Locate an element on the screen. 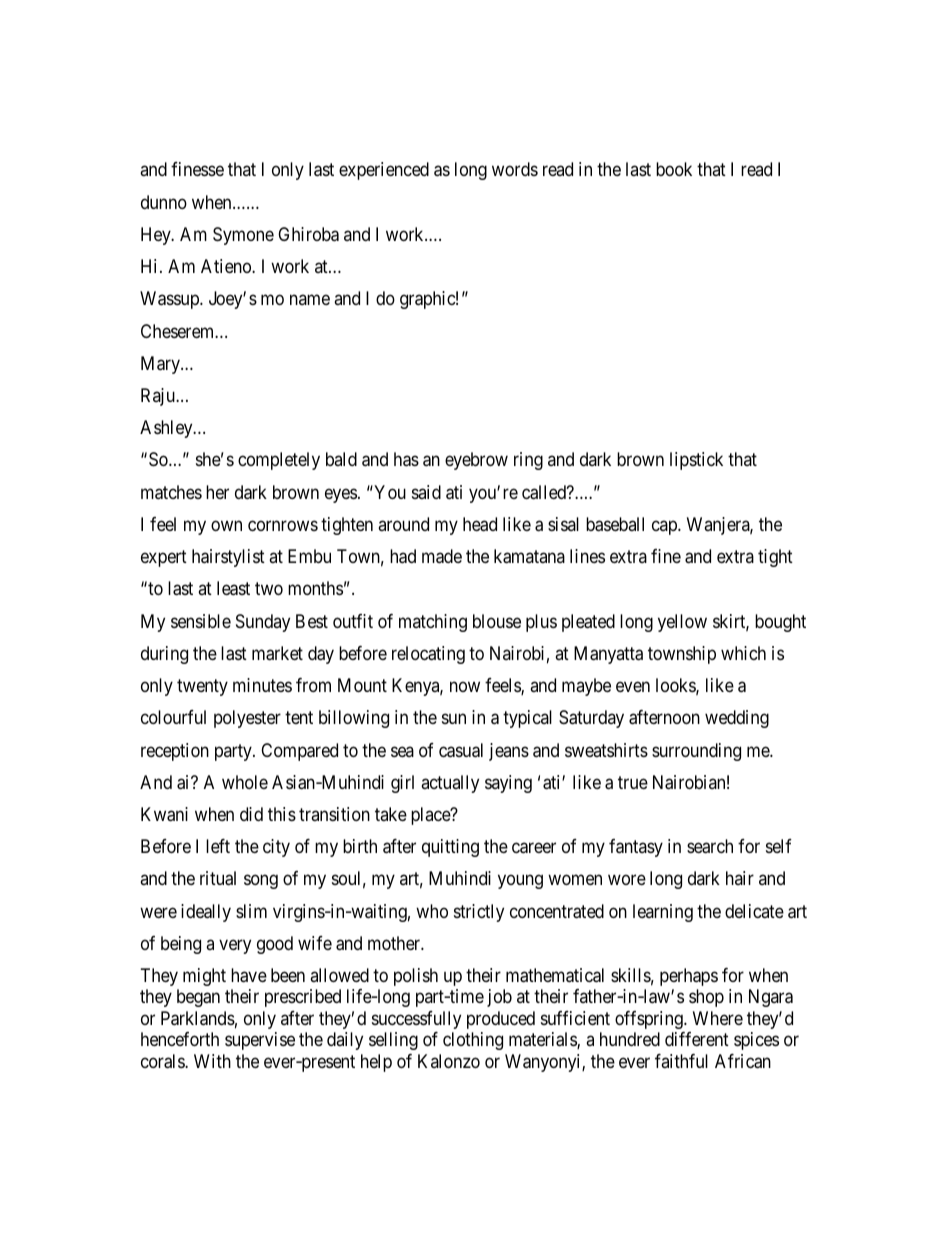 The width and height of the screenshot is (952, 1233). casual is located at coordinates (461, 750).
